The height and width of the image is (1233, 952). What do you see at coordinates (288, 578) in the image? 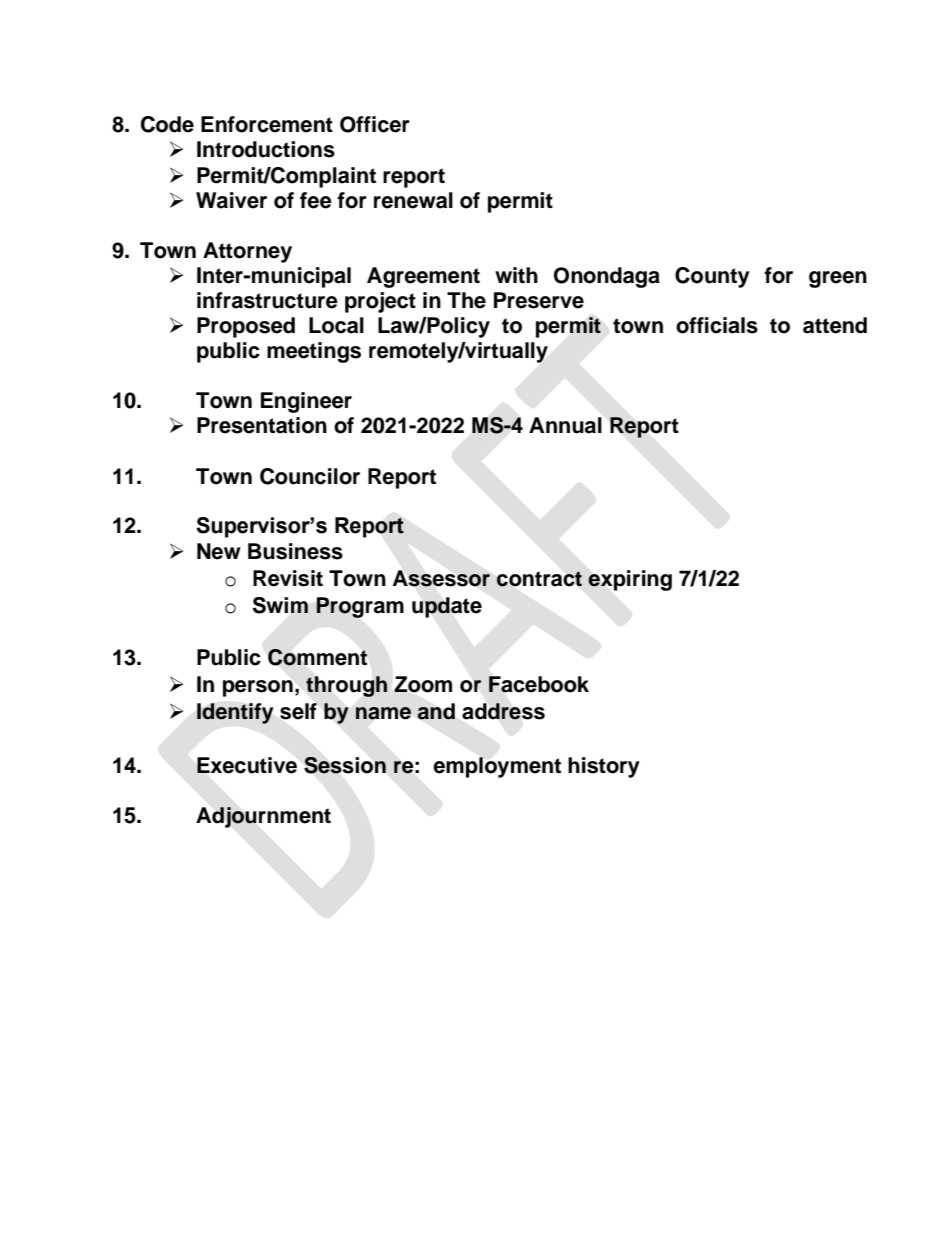
I see `Revisit` at bounding box center [288, 578].
